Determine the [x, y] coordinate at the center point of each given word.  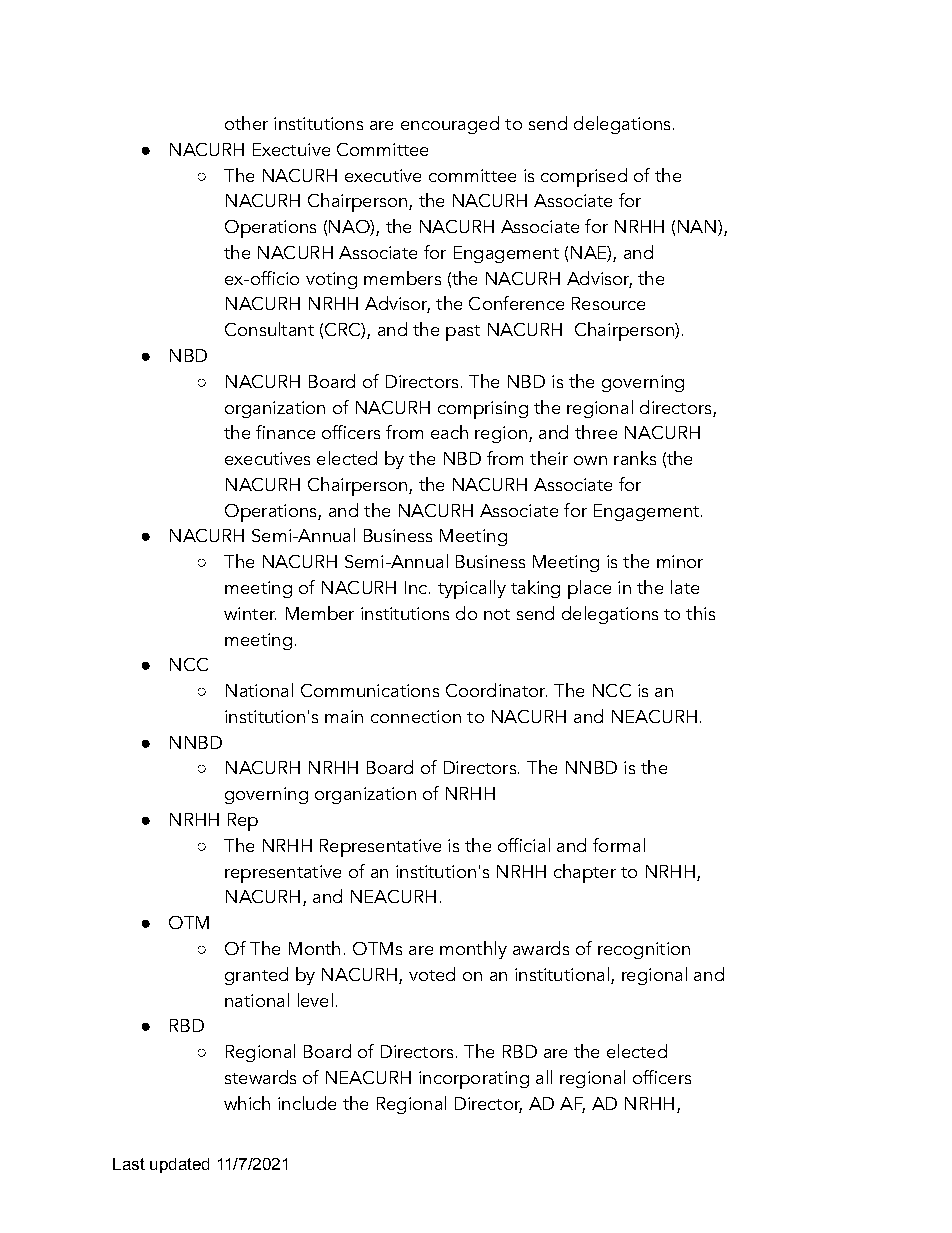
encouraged [450, 125]
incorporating [474, 1080]
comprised [584, 177]
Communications [370, 690]
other [246, 123]
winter [250, 613]
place [589, 589]
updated [179, 1165]
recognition [644, 950]
